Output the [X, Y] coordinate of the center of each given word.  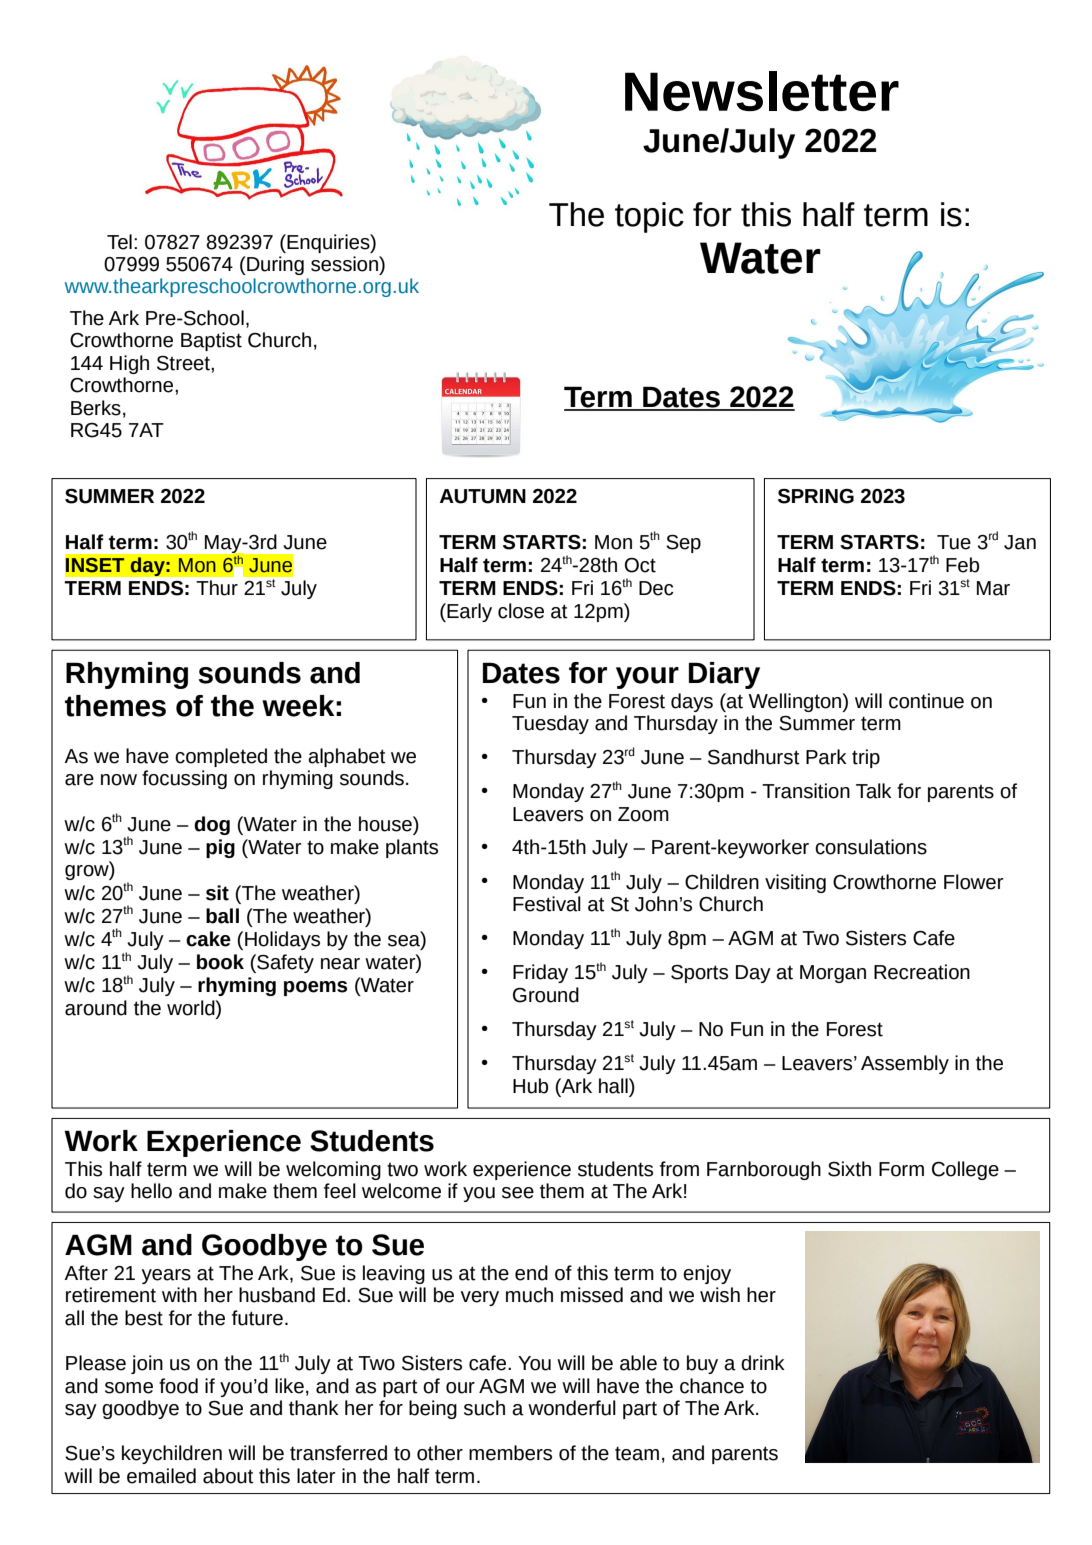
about [228, 1476]
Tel [119, 242]
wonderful [572, 1408]
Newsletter [762, 91]
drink [763, 1363]
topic [649, 217]
